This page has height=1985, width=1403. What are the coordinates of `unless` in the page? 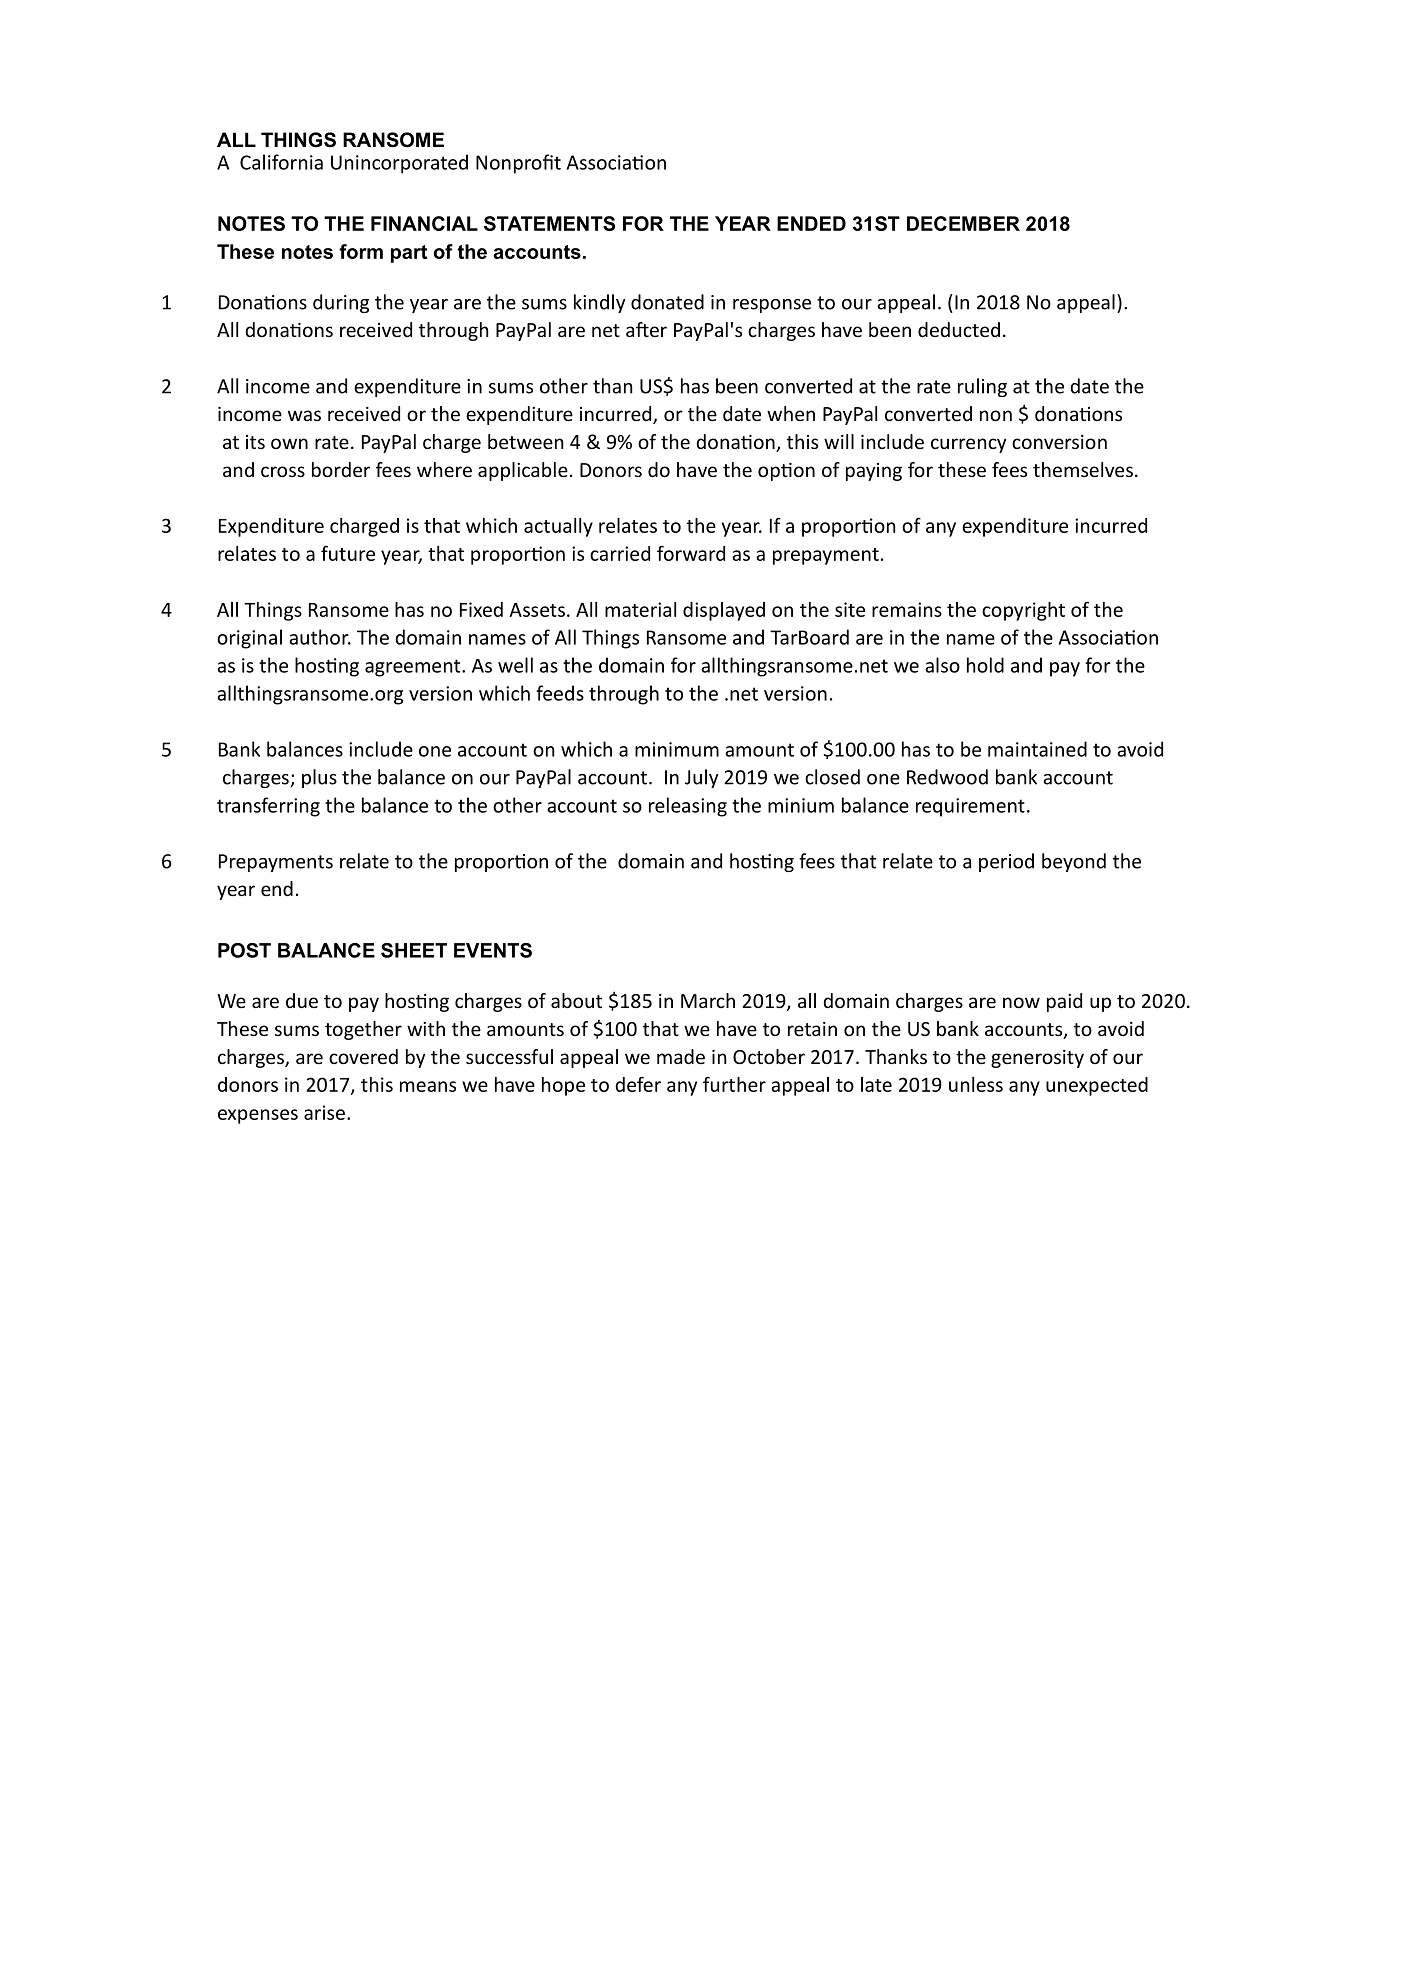 It's located at (976, 1084).
